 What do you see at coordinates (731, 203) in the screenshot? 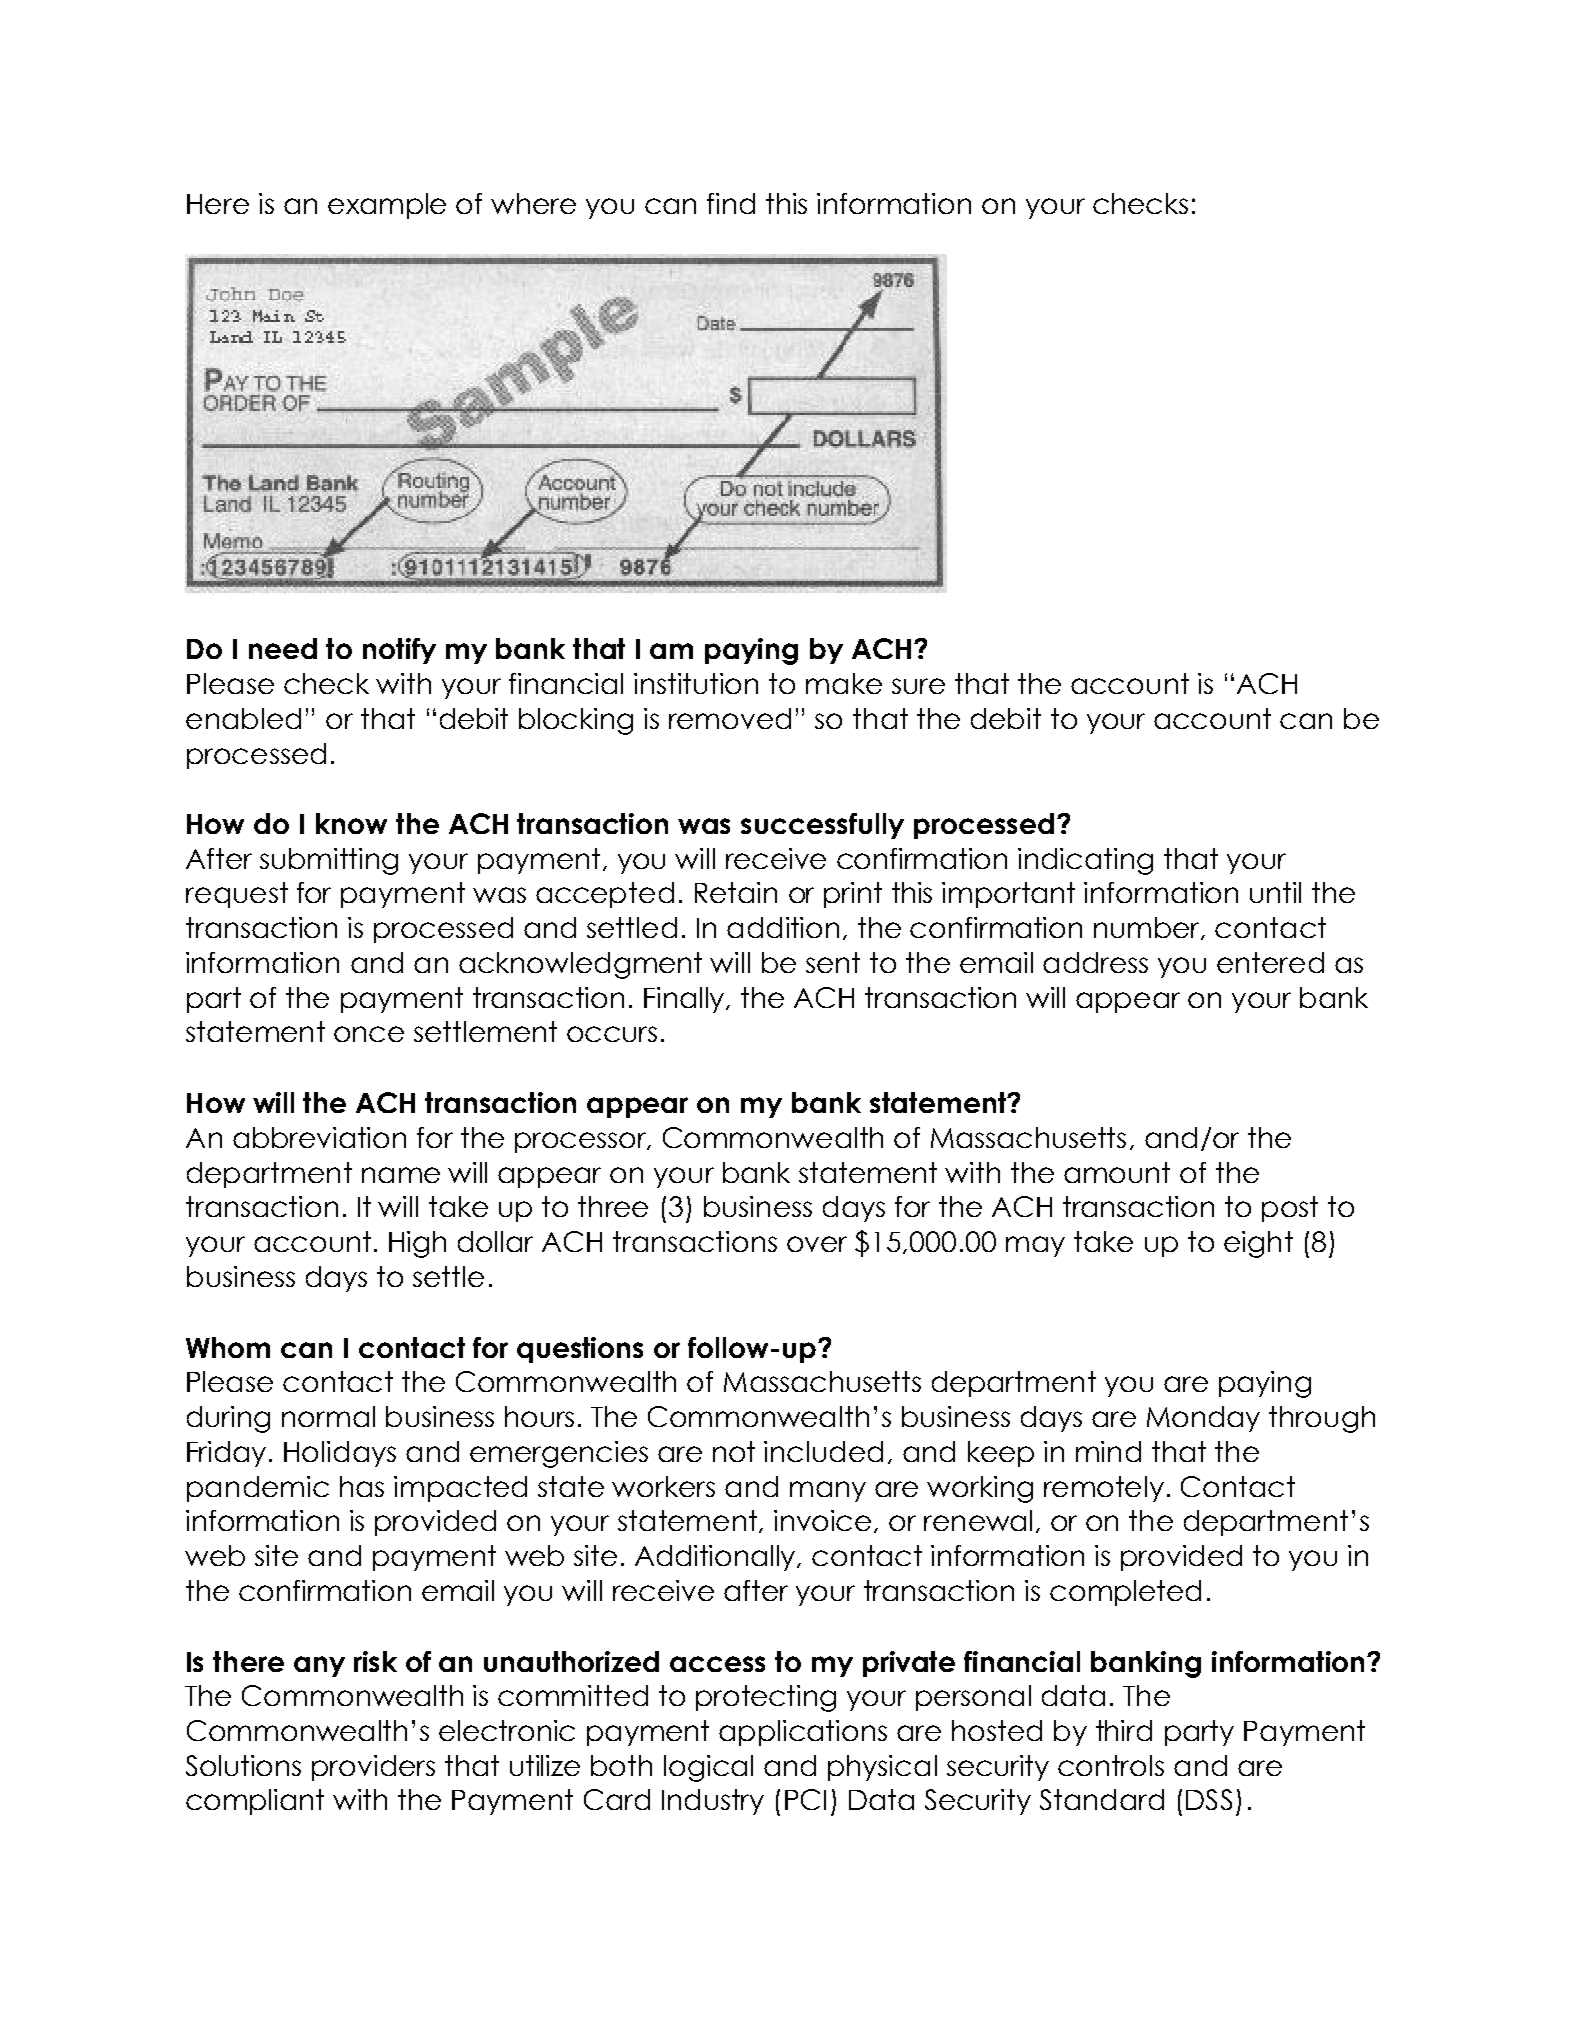
I see `find` at bounding box center [731, 203].
